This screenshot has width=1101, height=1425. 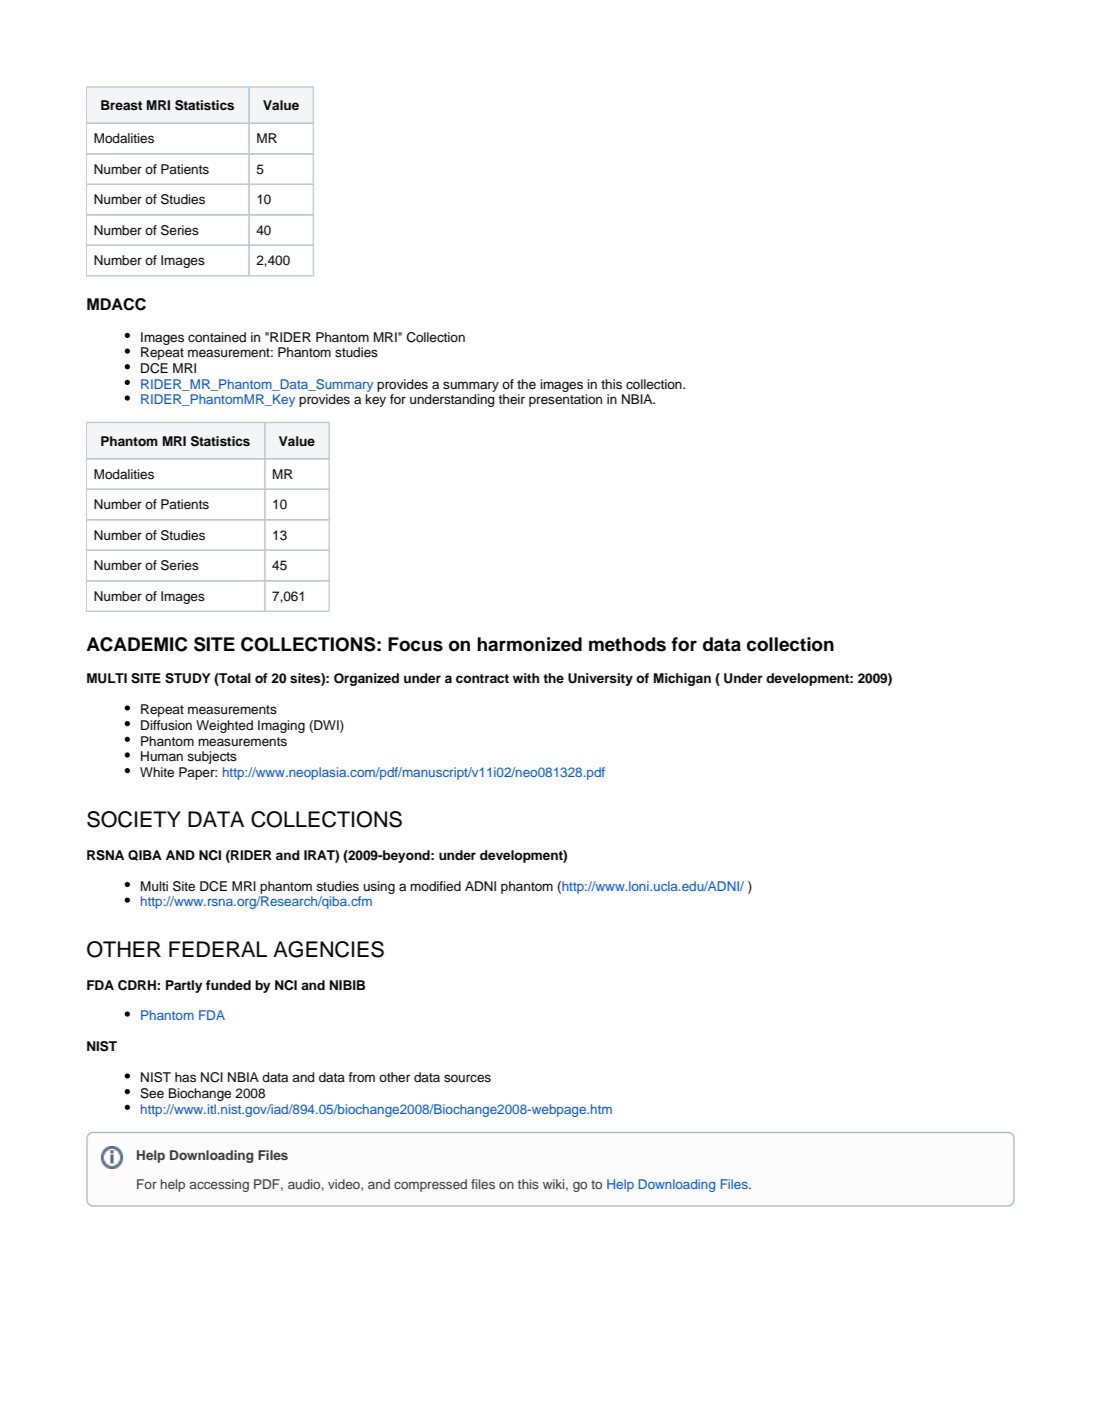 What do you see at coordinates (218, 949) in the screenshot?
I see `FEDERAL` at bounding box center [218, 949].
